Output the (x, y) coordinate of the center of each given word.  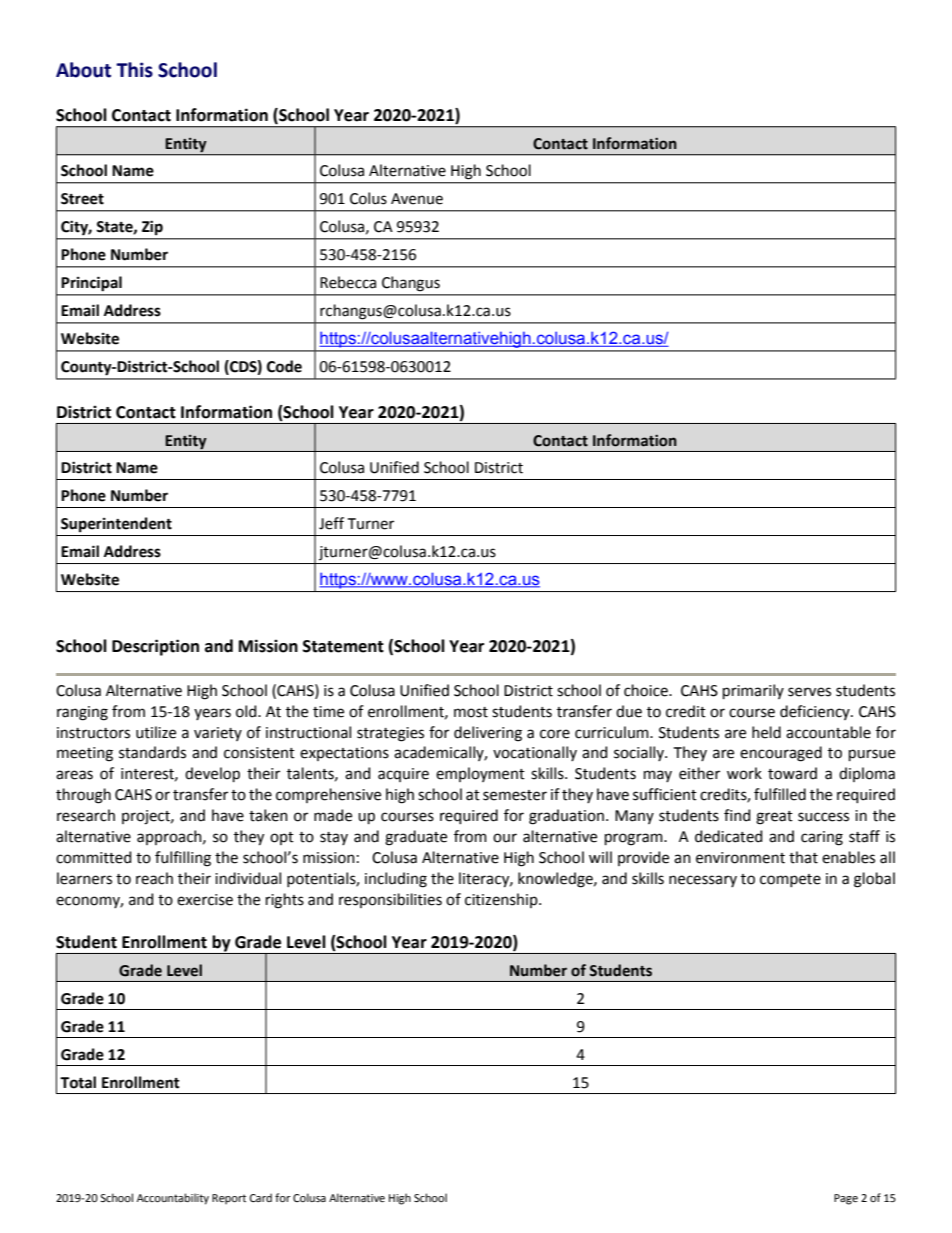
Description (155, 647)
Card (261, 1197)
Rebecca (348, 282)
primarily (753, 691)
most (471, 712)
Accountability (173, 1199)
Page (846, 1199)
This (134, 70)
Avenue (417, 199)
